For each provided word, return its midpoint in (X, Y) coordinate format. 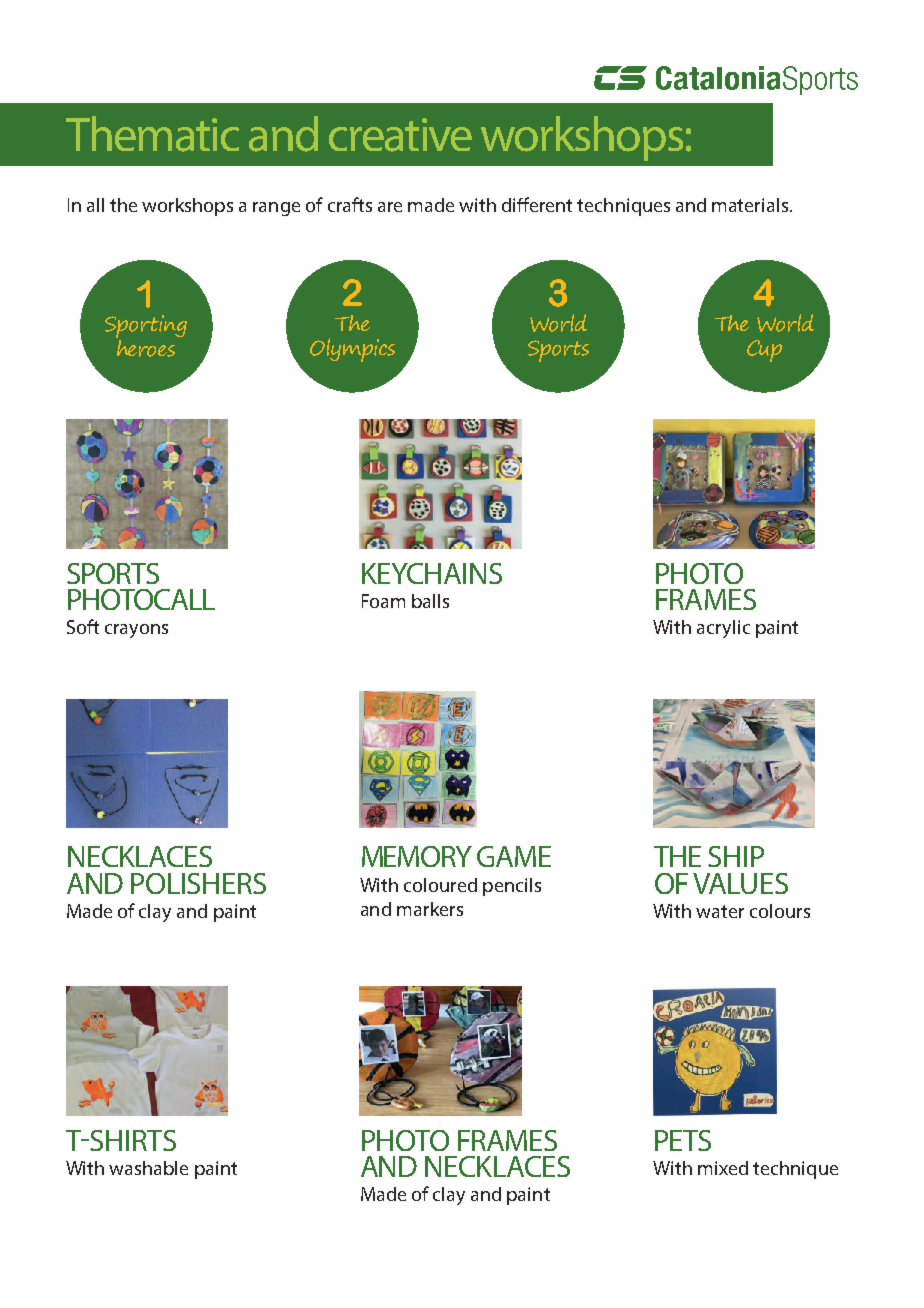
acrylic (723, 629)
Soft (83, 626)
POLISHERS (198, 883)
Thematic (152, 134)
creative (400, 135)
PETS (683, 1140)
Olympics (352, 350)
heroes (145, 347)
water (720, 911)
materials (751, 205)
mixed (723, 1168)
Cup (764, 351)
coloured (440, 885)
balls (430, 601)
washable (148, 1168)
